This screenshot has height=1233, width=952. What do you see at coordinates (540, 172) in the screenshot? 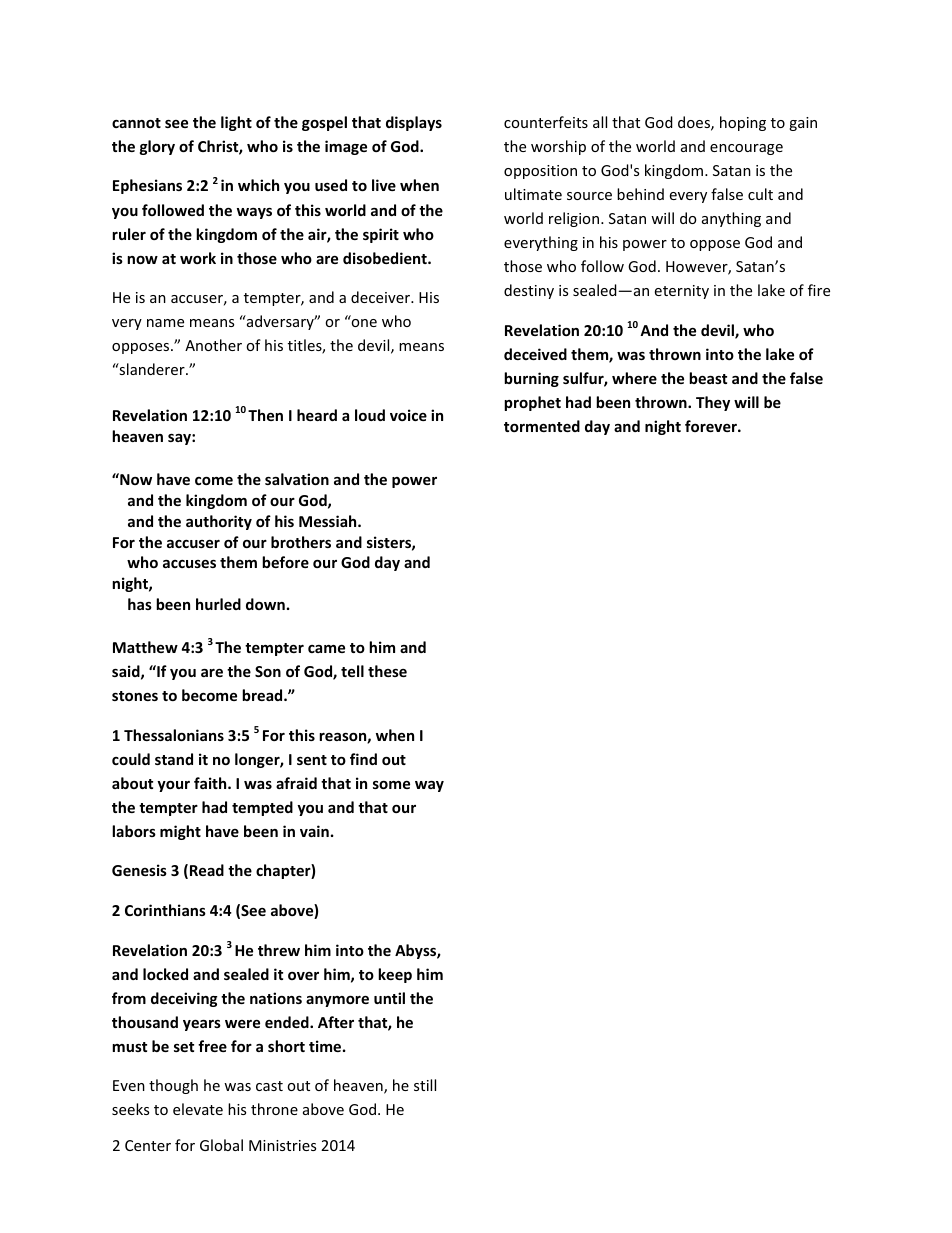
I see `opposition` at bounding box center [540, 172].
